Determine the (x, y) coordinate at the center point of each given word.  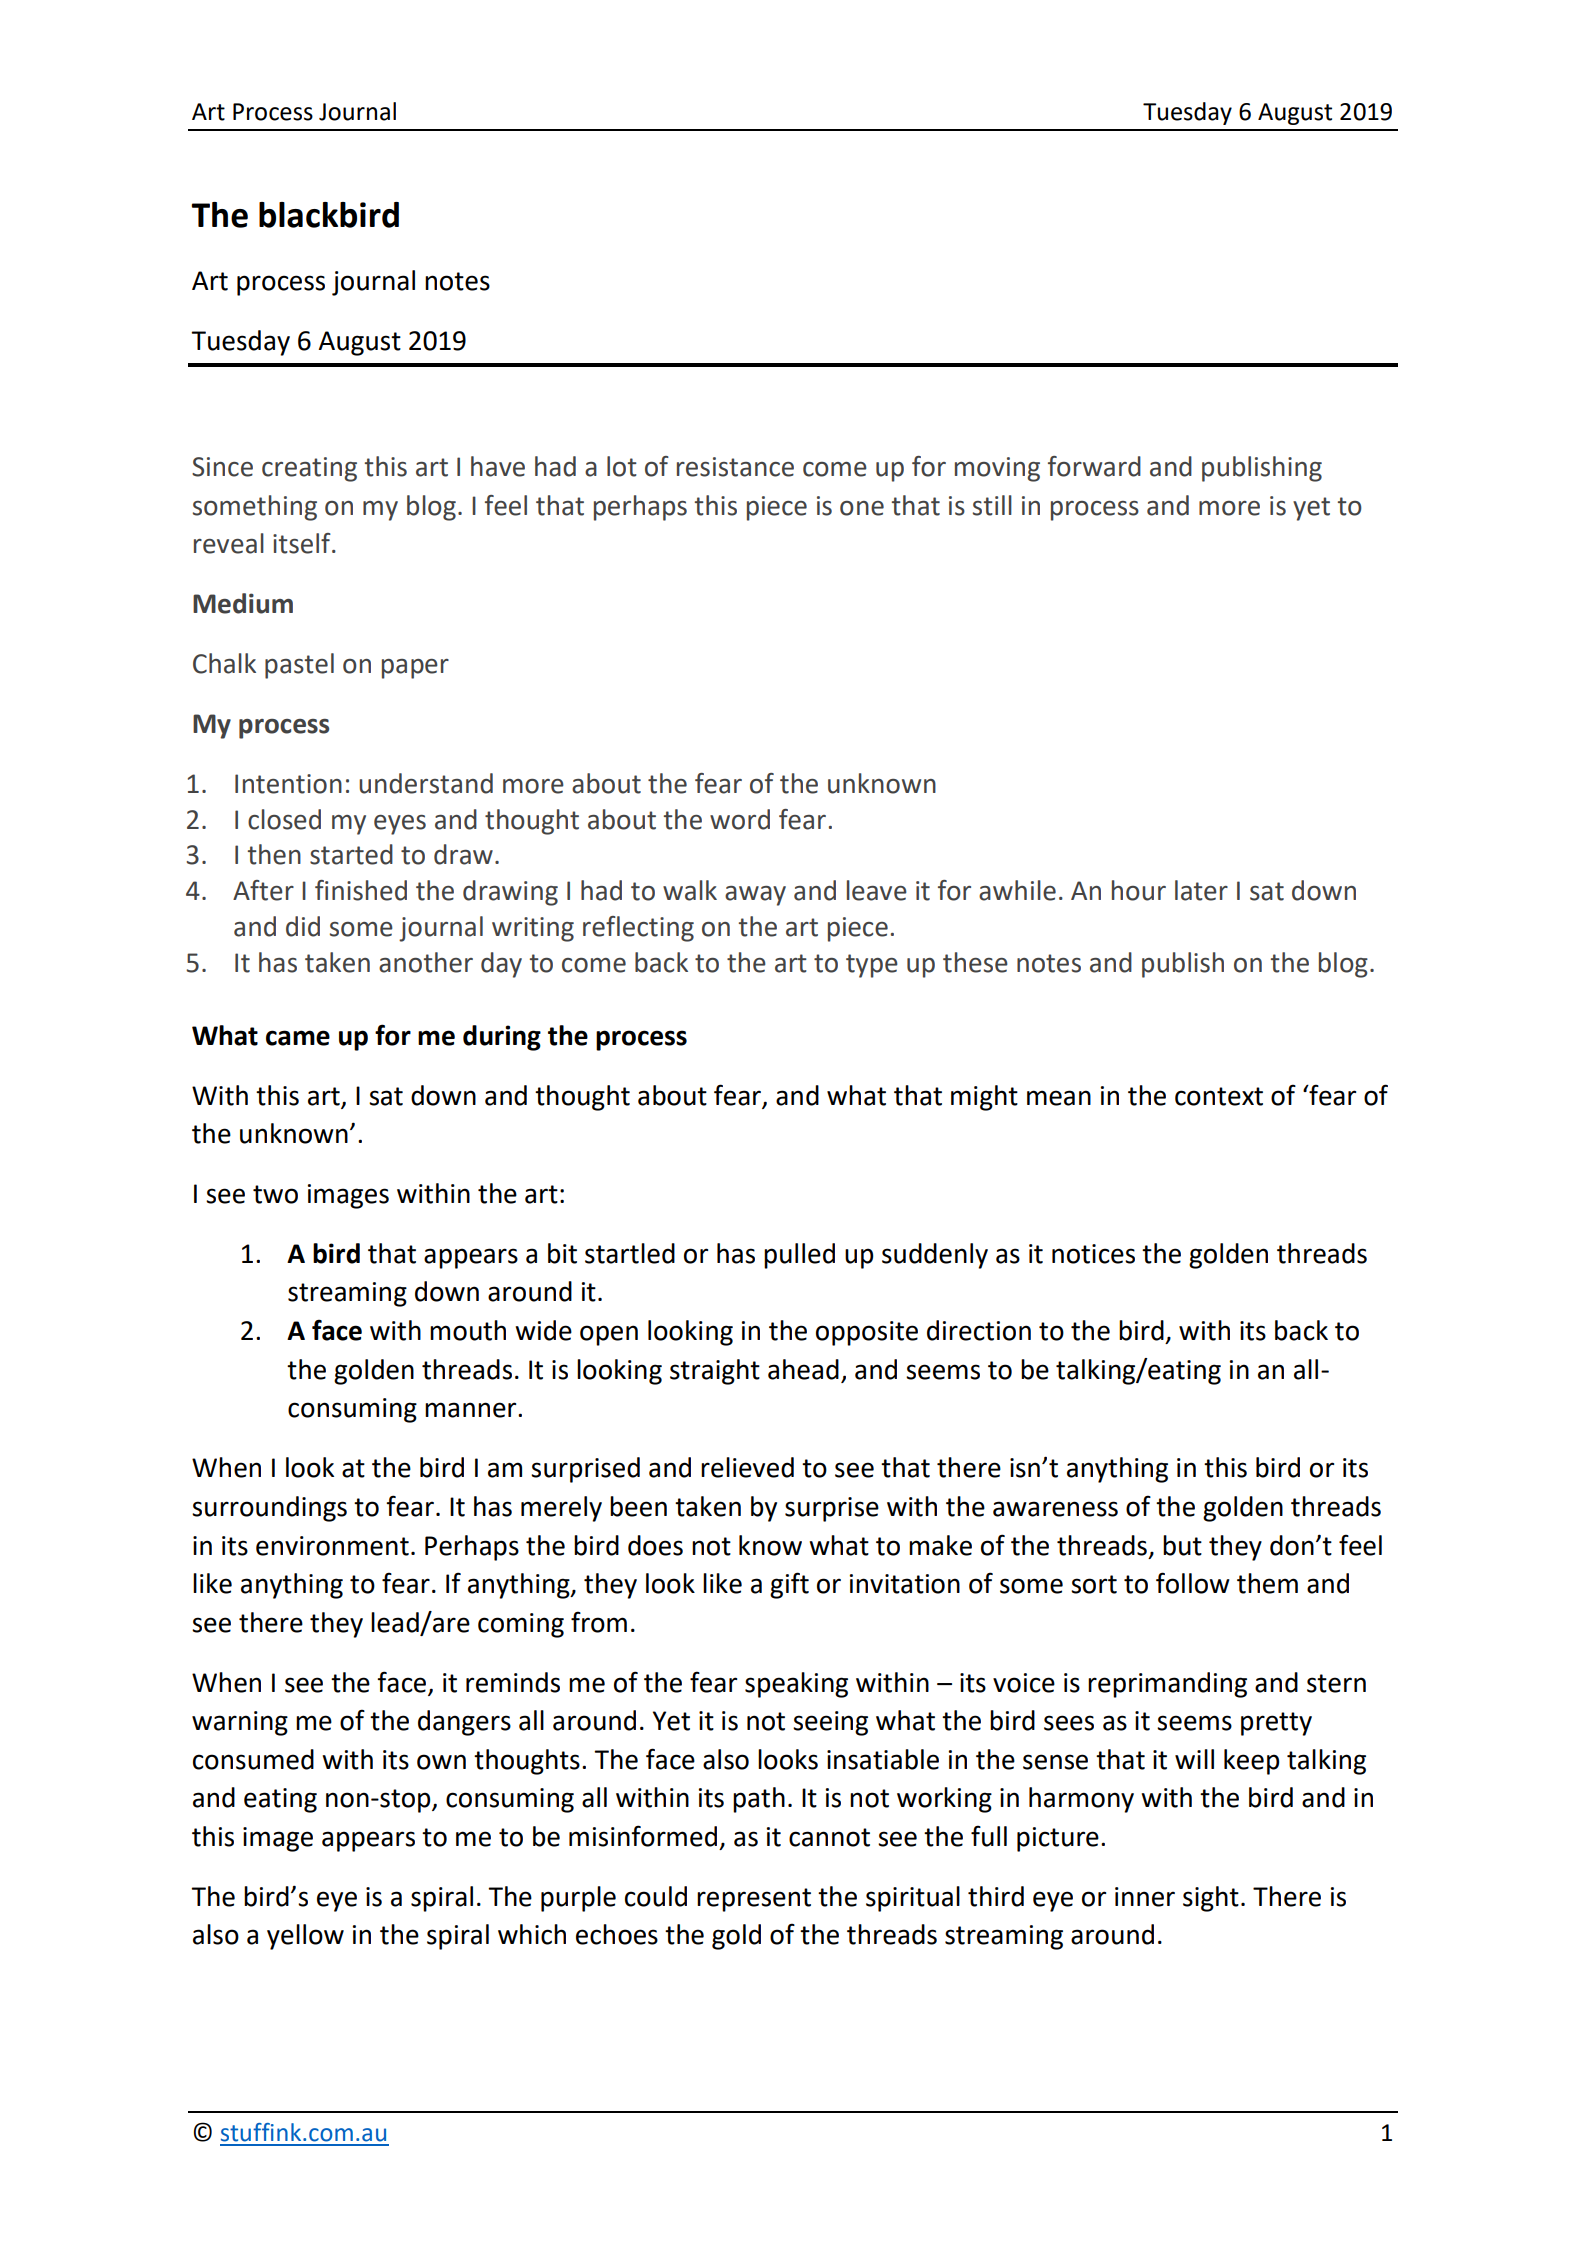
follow (1193, 1583)
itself (303, 543)
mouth (468, 1330)
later (1201, 890)
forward (1094, 466)
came (298, 1038)
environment (332, 1546)
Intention (288, 784)
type (872, 966)
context (1219, 1096)
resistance (735, 467)
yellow (305, 1937)
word (740, 819)
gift (789, 1585)
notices (1093, 1254)
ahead (803, 1369)
